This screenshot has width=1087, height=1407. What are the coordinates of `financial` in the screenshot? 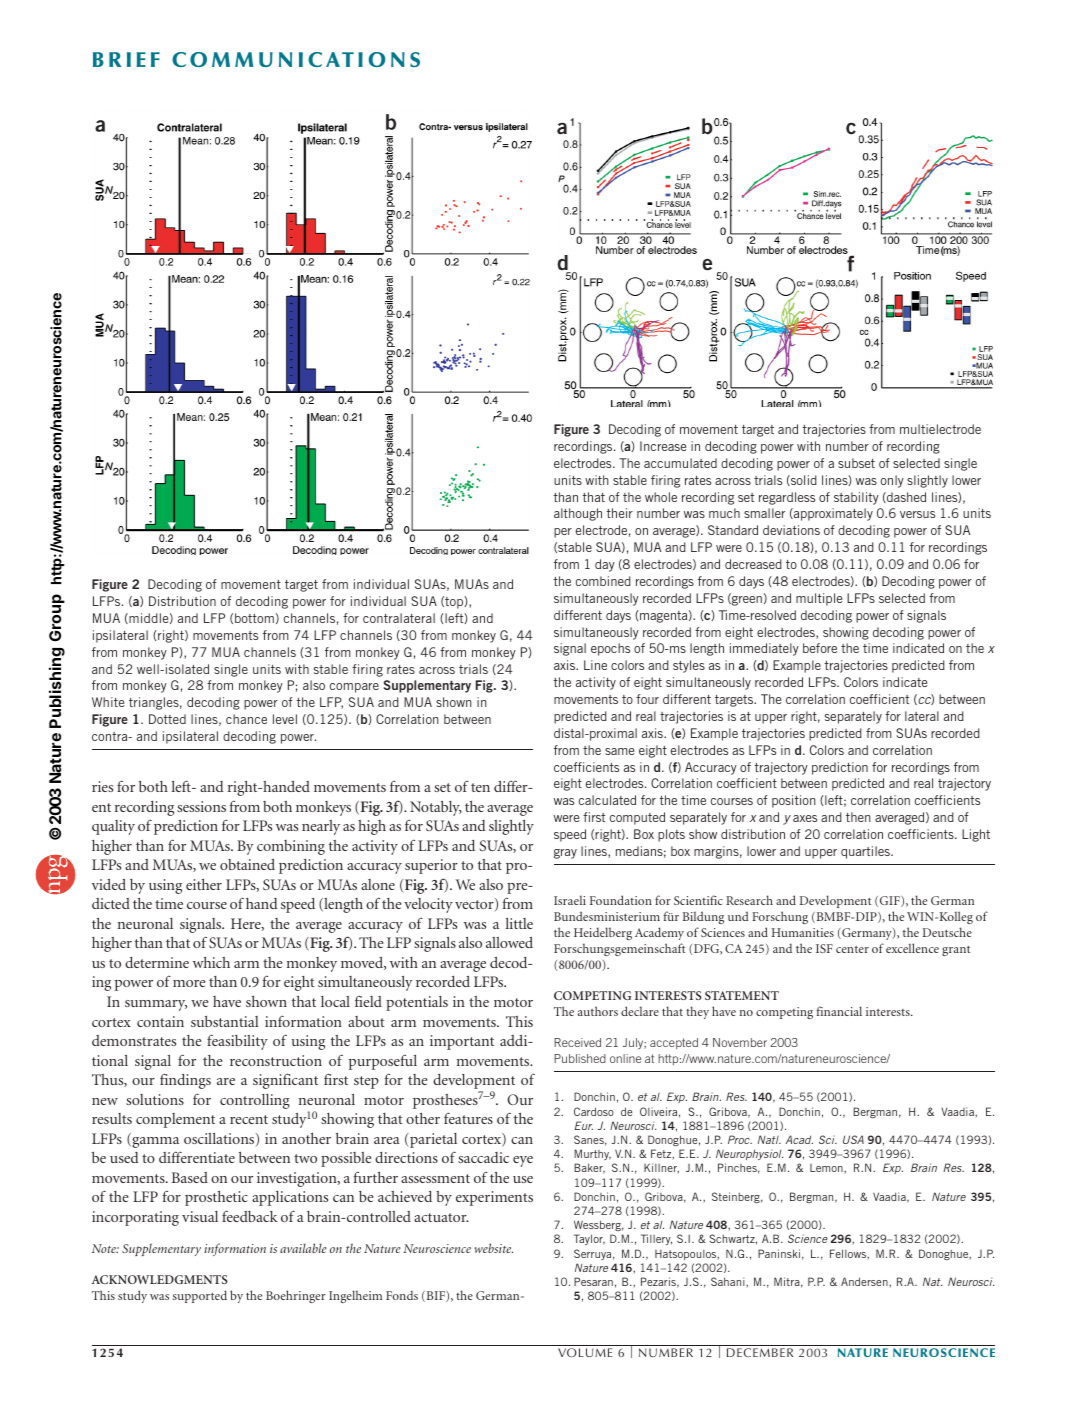 It's located at (839, 1011).
